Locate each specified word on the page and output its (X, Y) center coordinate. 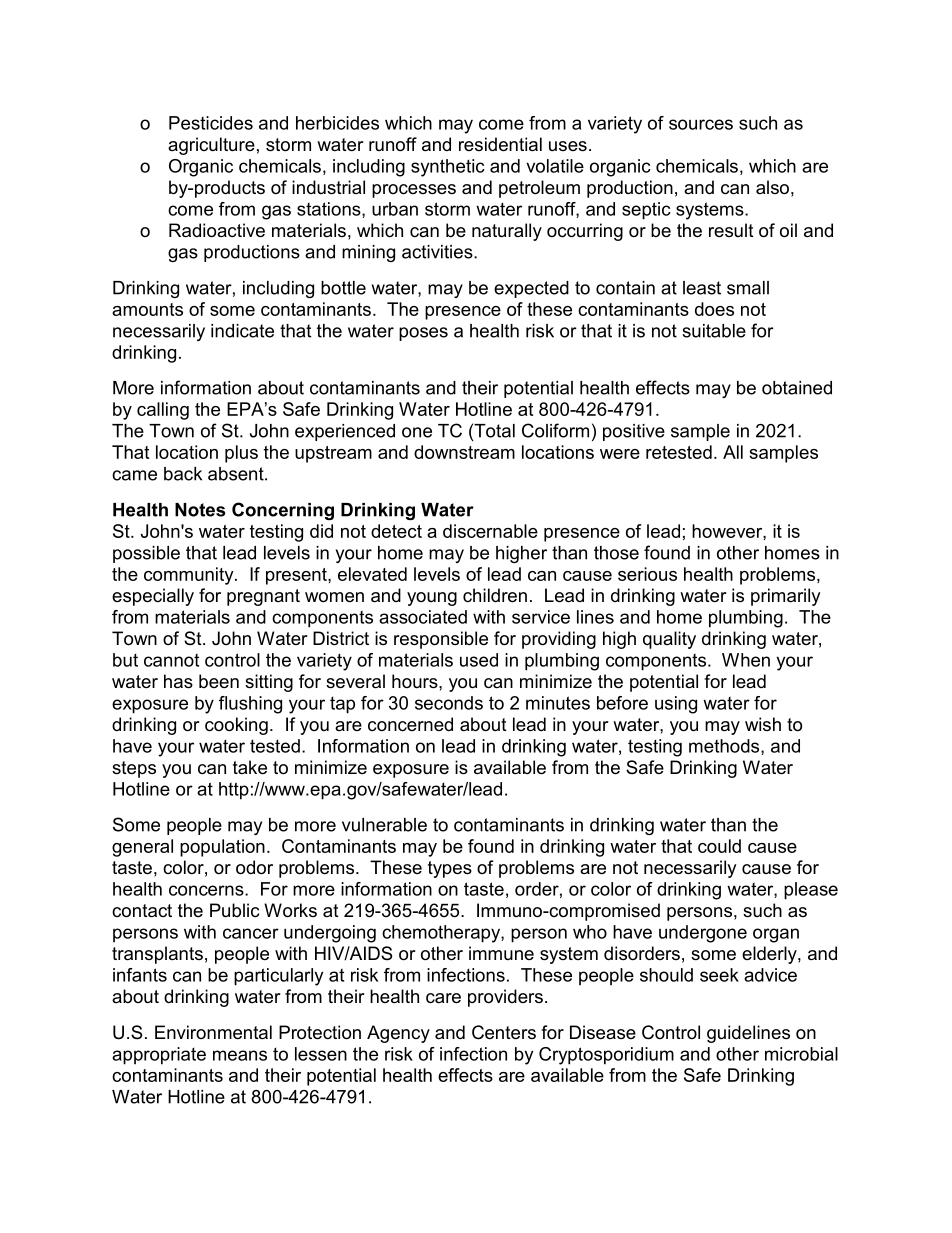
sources (701, 124)
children (495, 595)
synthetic (448, 168)
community (190, 576)
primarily (786, 597)
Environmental (213, 1032)
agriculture (211, 146)
